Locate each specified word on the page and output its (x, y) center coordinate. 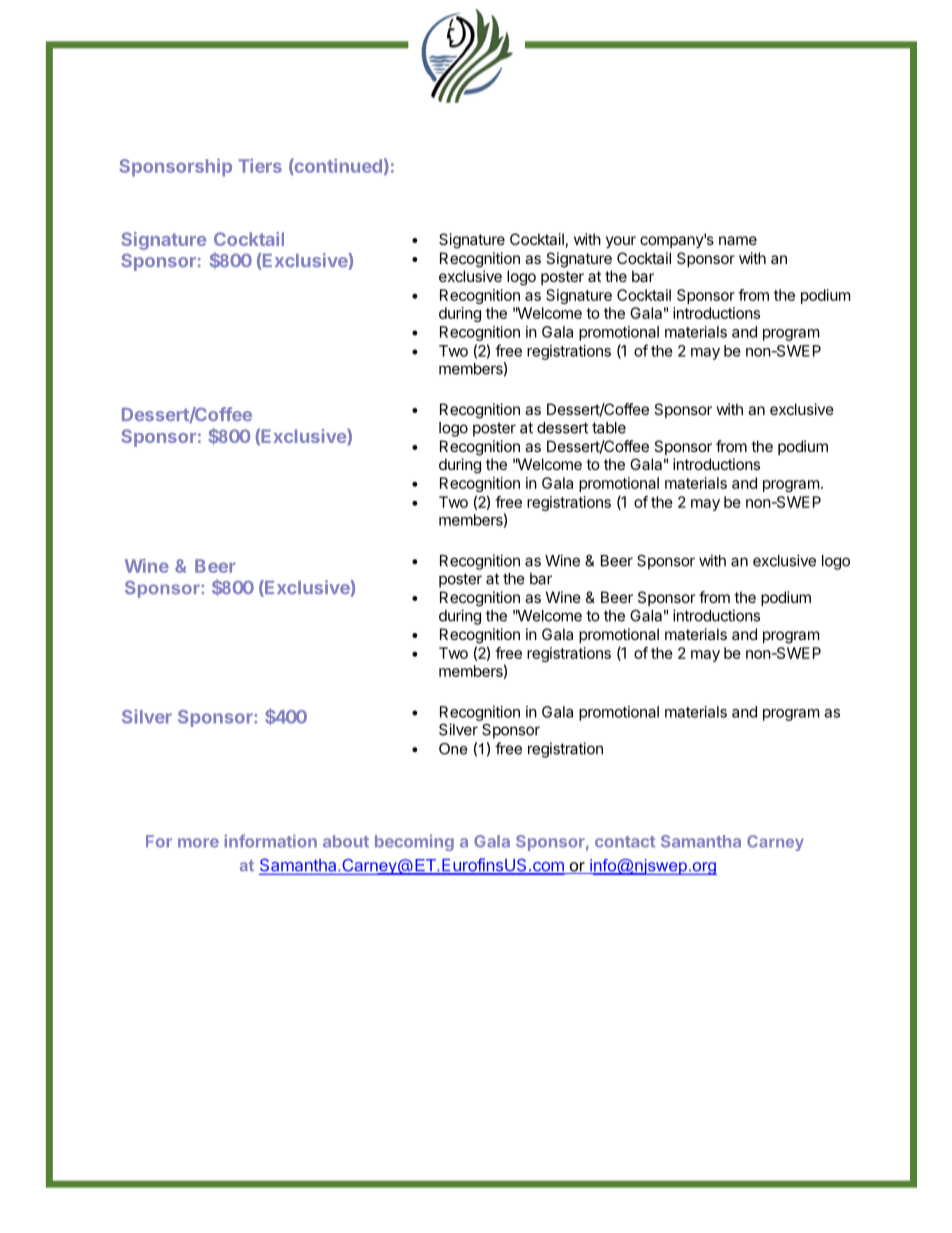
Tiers (260, 165)
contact (625, 842)
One (453, 749)
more (198, 843)
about (346, 841)
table (609, 428)
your (621, 242)
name (738, 240)
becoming (414, 842)
